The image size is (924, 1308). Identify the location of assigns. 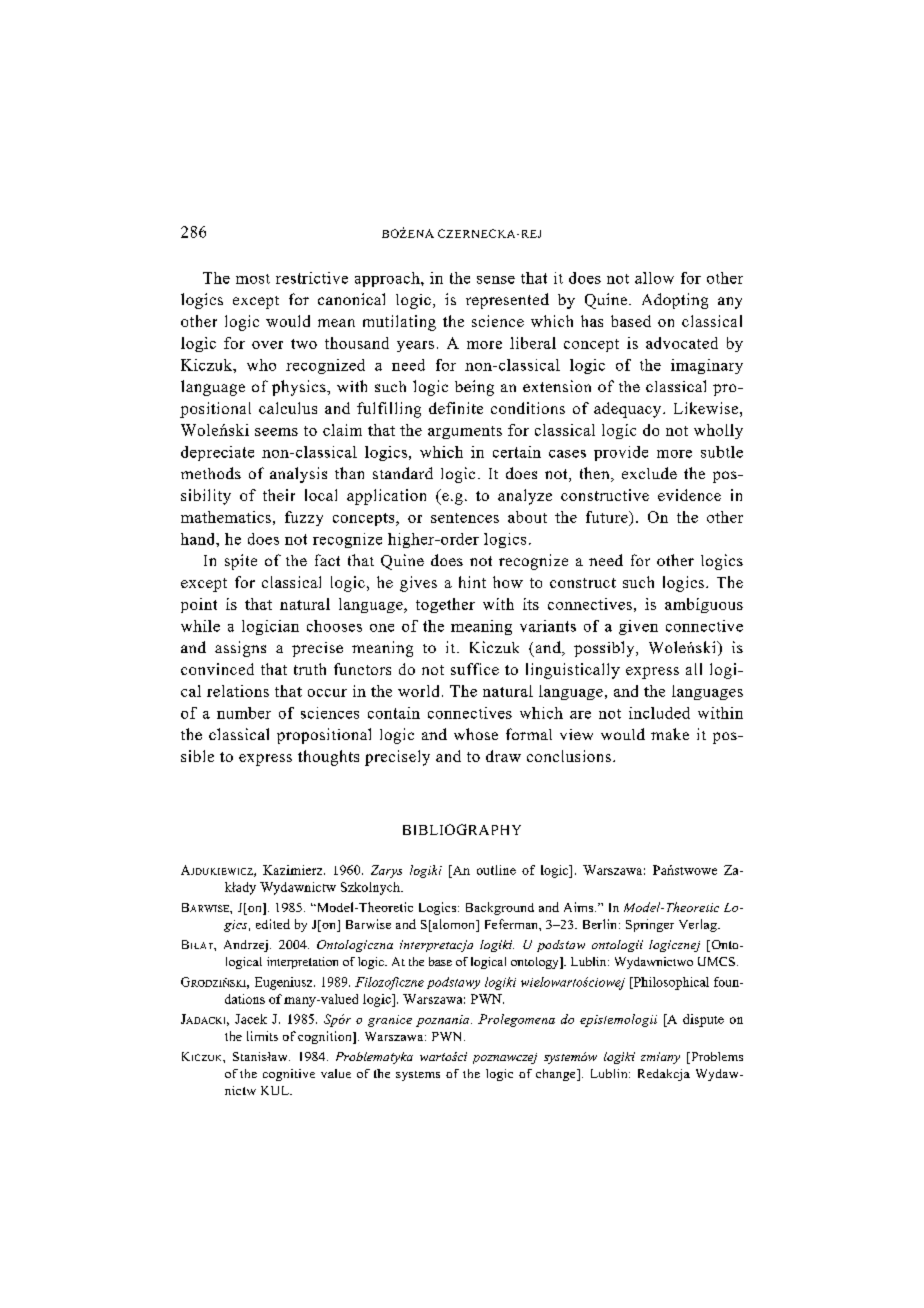
(240, 649).
